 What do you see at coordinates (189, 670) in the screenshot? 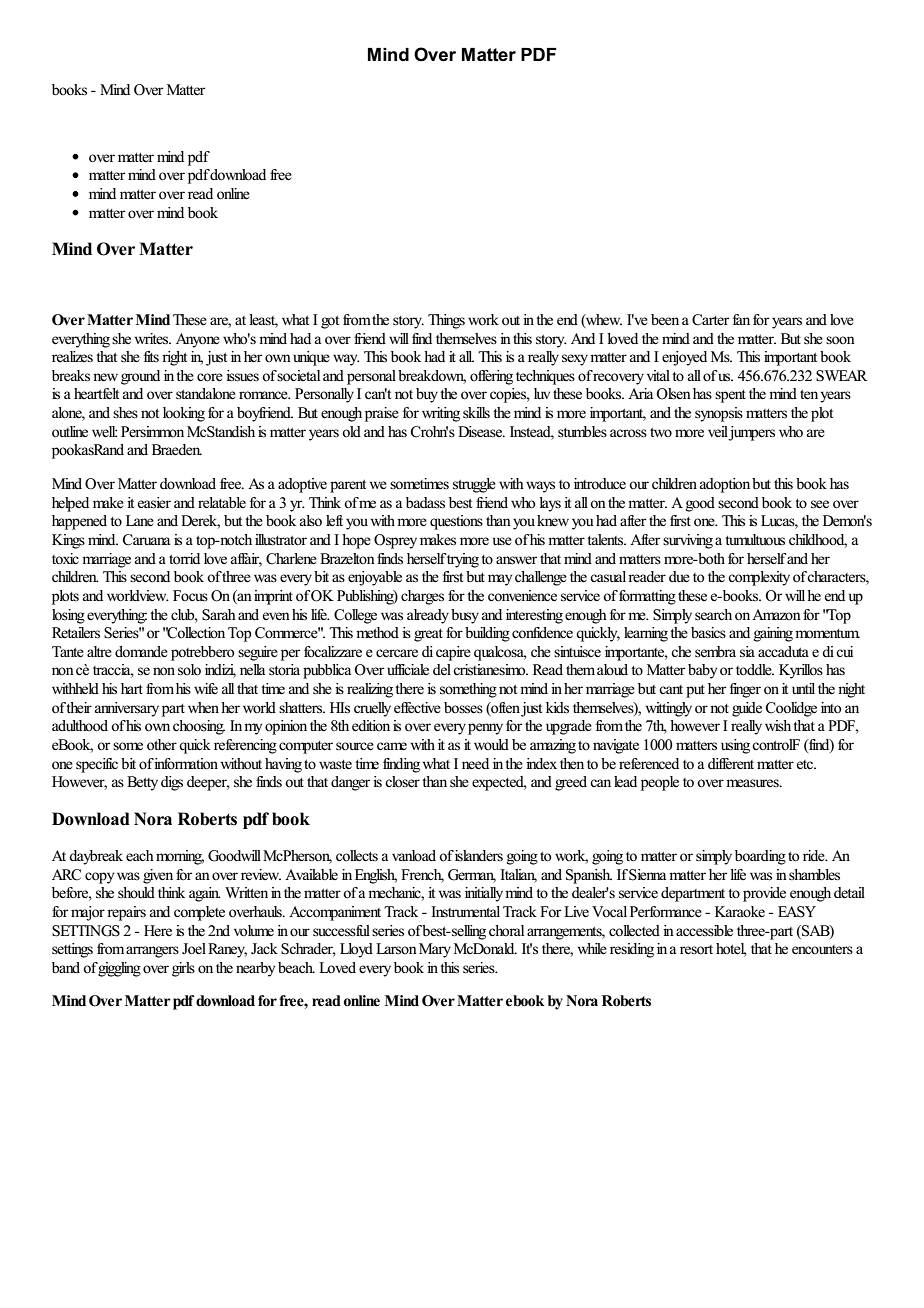
I see `solo` at bounding box center [189, 670].
